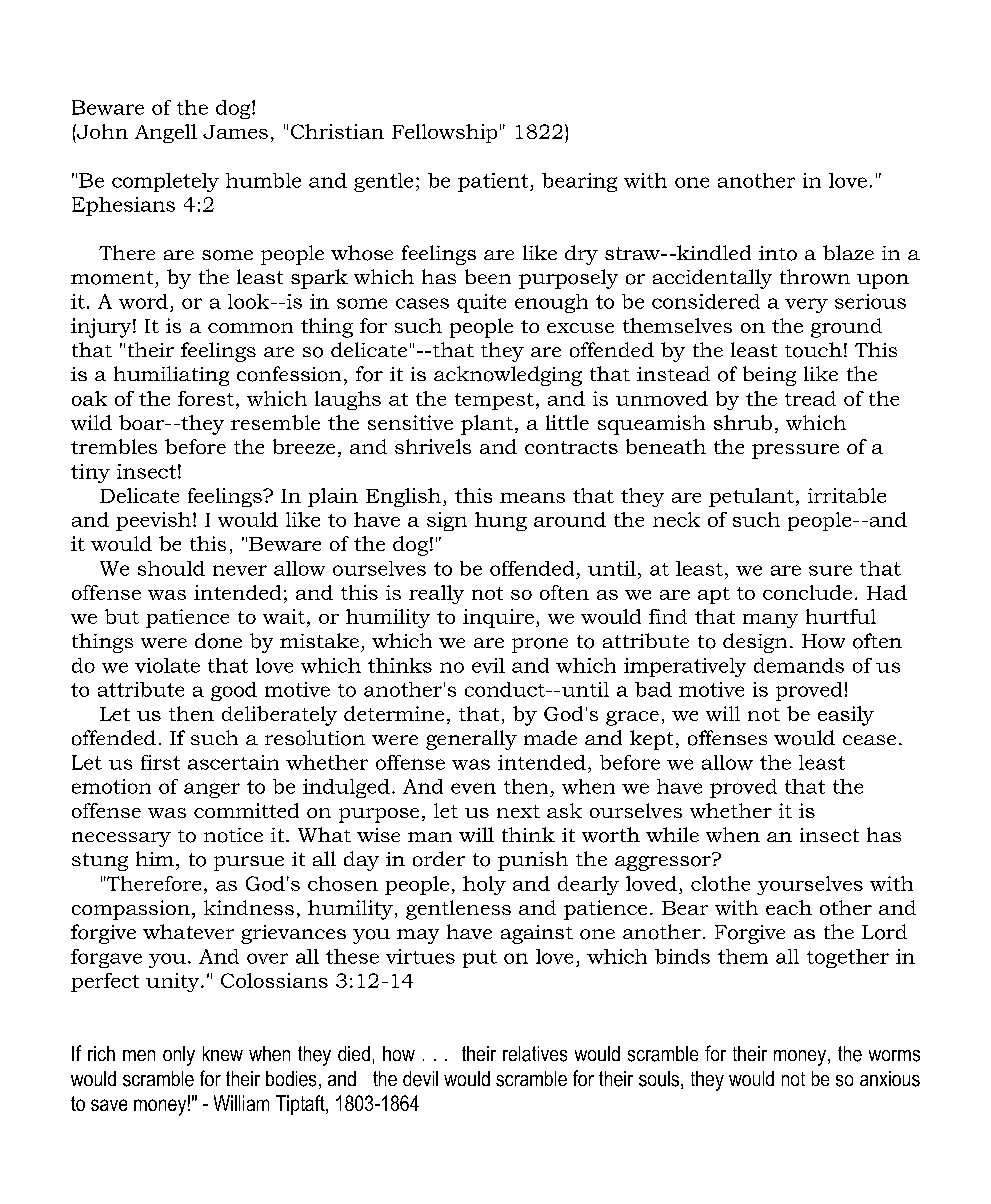  I want to click on tempest, so click(494, 401).
